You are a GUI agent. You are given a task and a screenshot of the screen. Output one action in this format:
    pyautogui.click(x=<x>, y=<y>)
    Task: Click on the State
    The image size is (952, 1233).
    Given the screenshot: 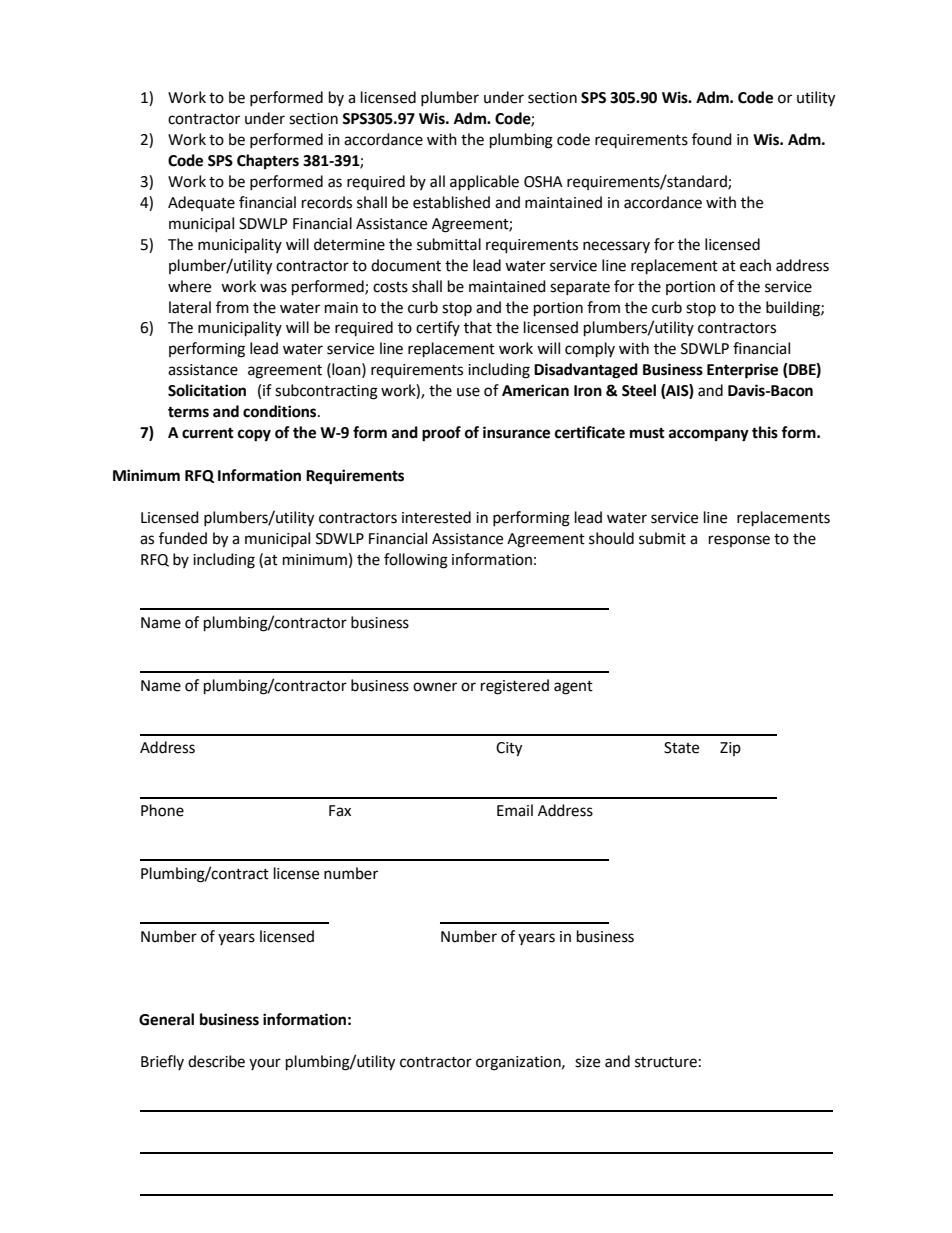 What is the action you would take?
    pyautogui.click(x=681, y=748)
